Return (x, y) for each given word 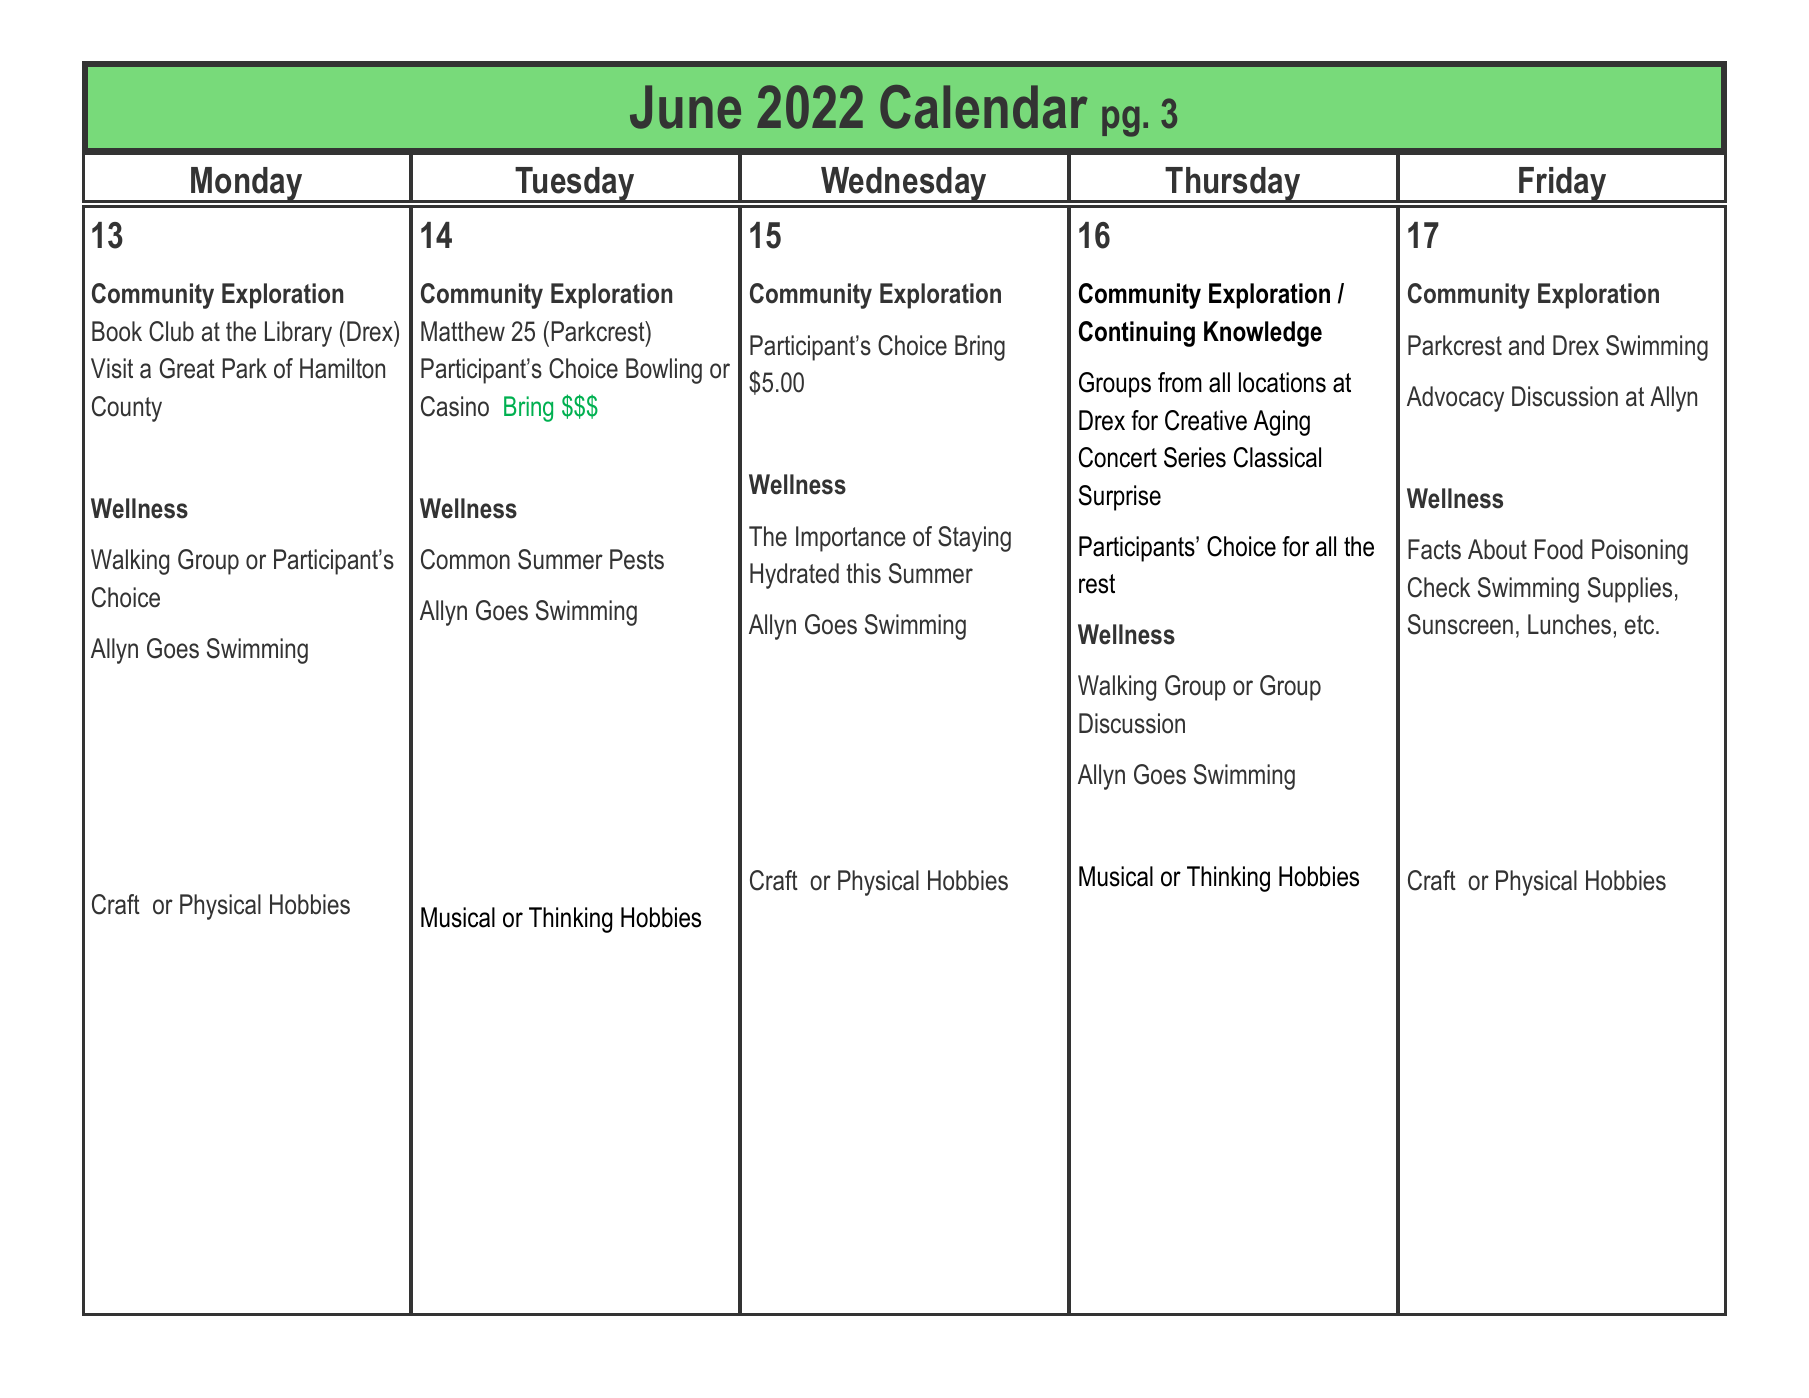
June (685, 107)
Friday (1563, 185)
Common (465, 559)
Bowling (664, 371)
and (1526, 345)
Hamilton (342, 368)
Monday (247, 185)
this (863, 573)
